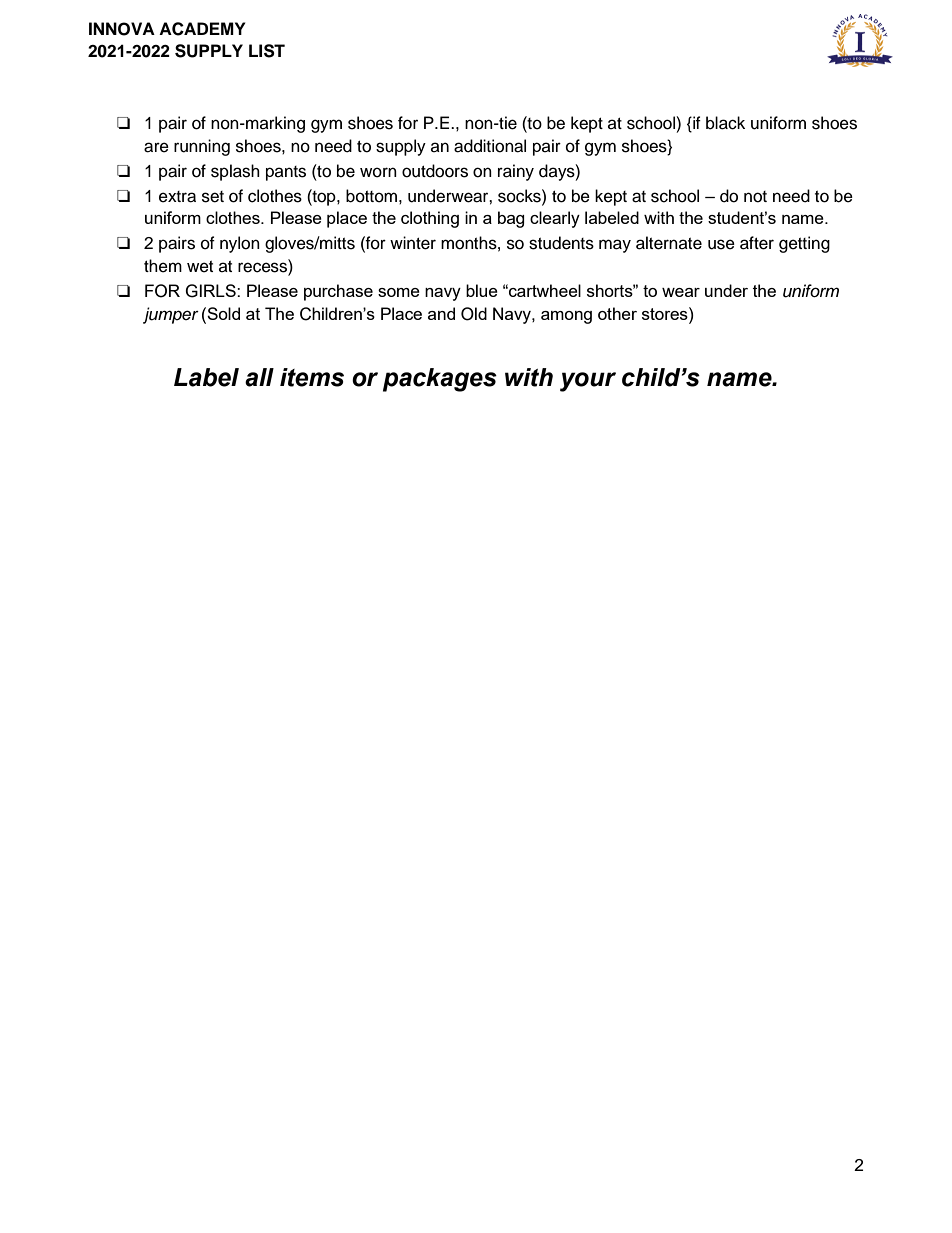 The width and height of the screenshot is (952, 1233). Describe the element at coordinates (211, 291) in the screenshot. I see `GIRLS` at that location.
